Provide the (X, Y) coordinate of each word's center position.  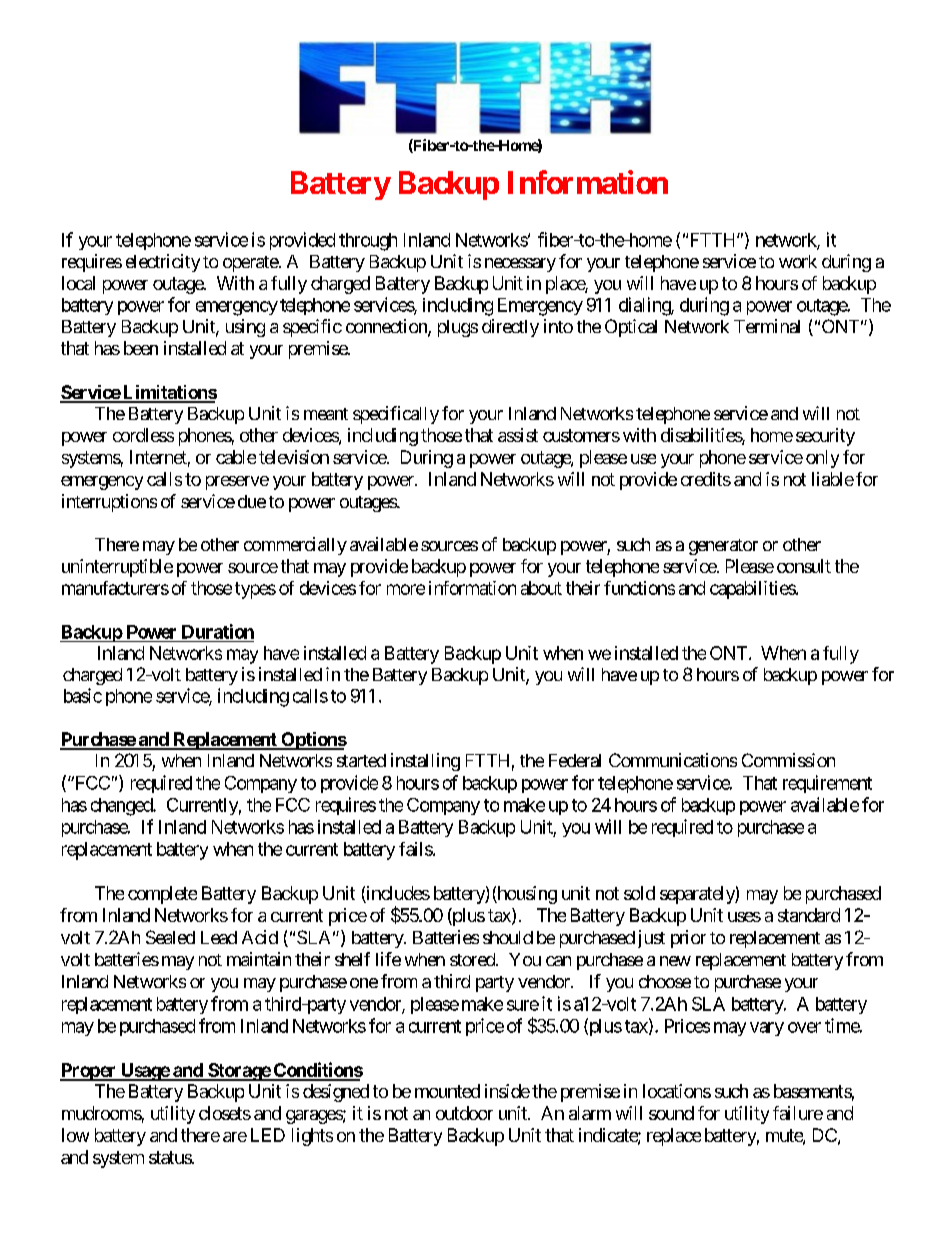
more (406, 589)
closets (225, 1113)
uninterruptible (117, 568)
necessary (520, 265)
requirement (827, 784)
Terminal (767, 326)
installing (425, 762)
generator (723, 547)
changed (122, 807)
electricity (163, 263)
